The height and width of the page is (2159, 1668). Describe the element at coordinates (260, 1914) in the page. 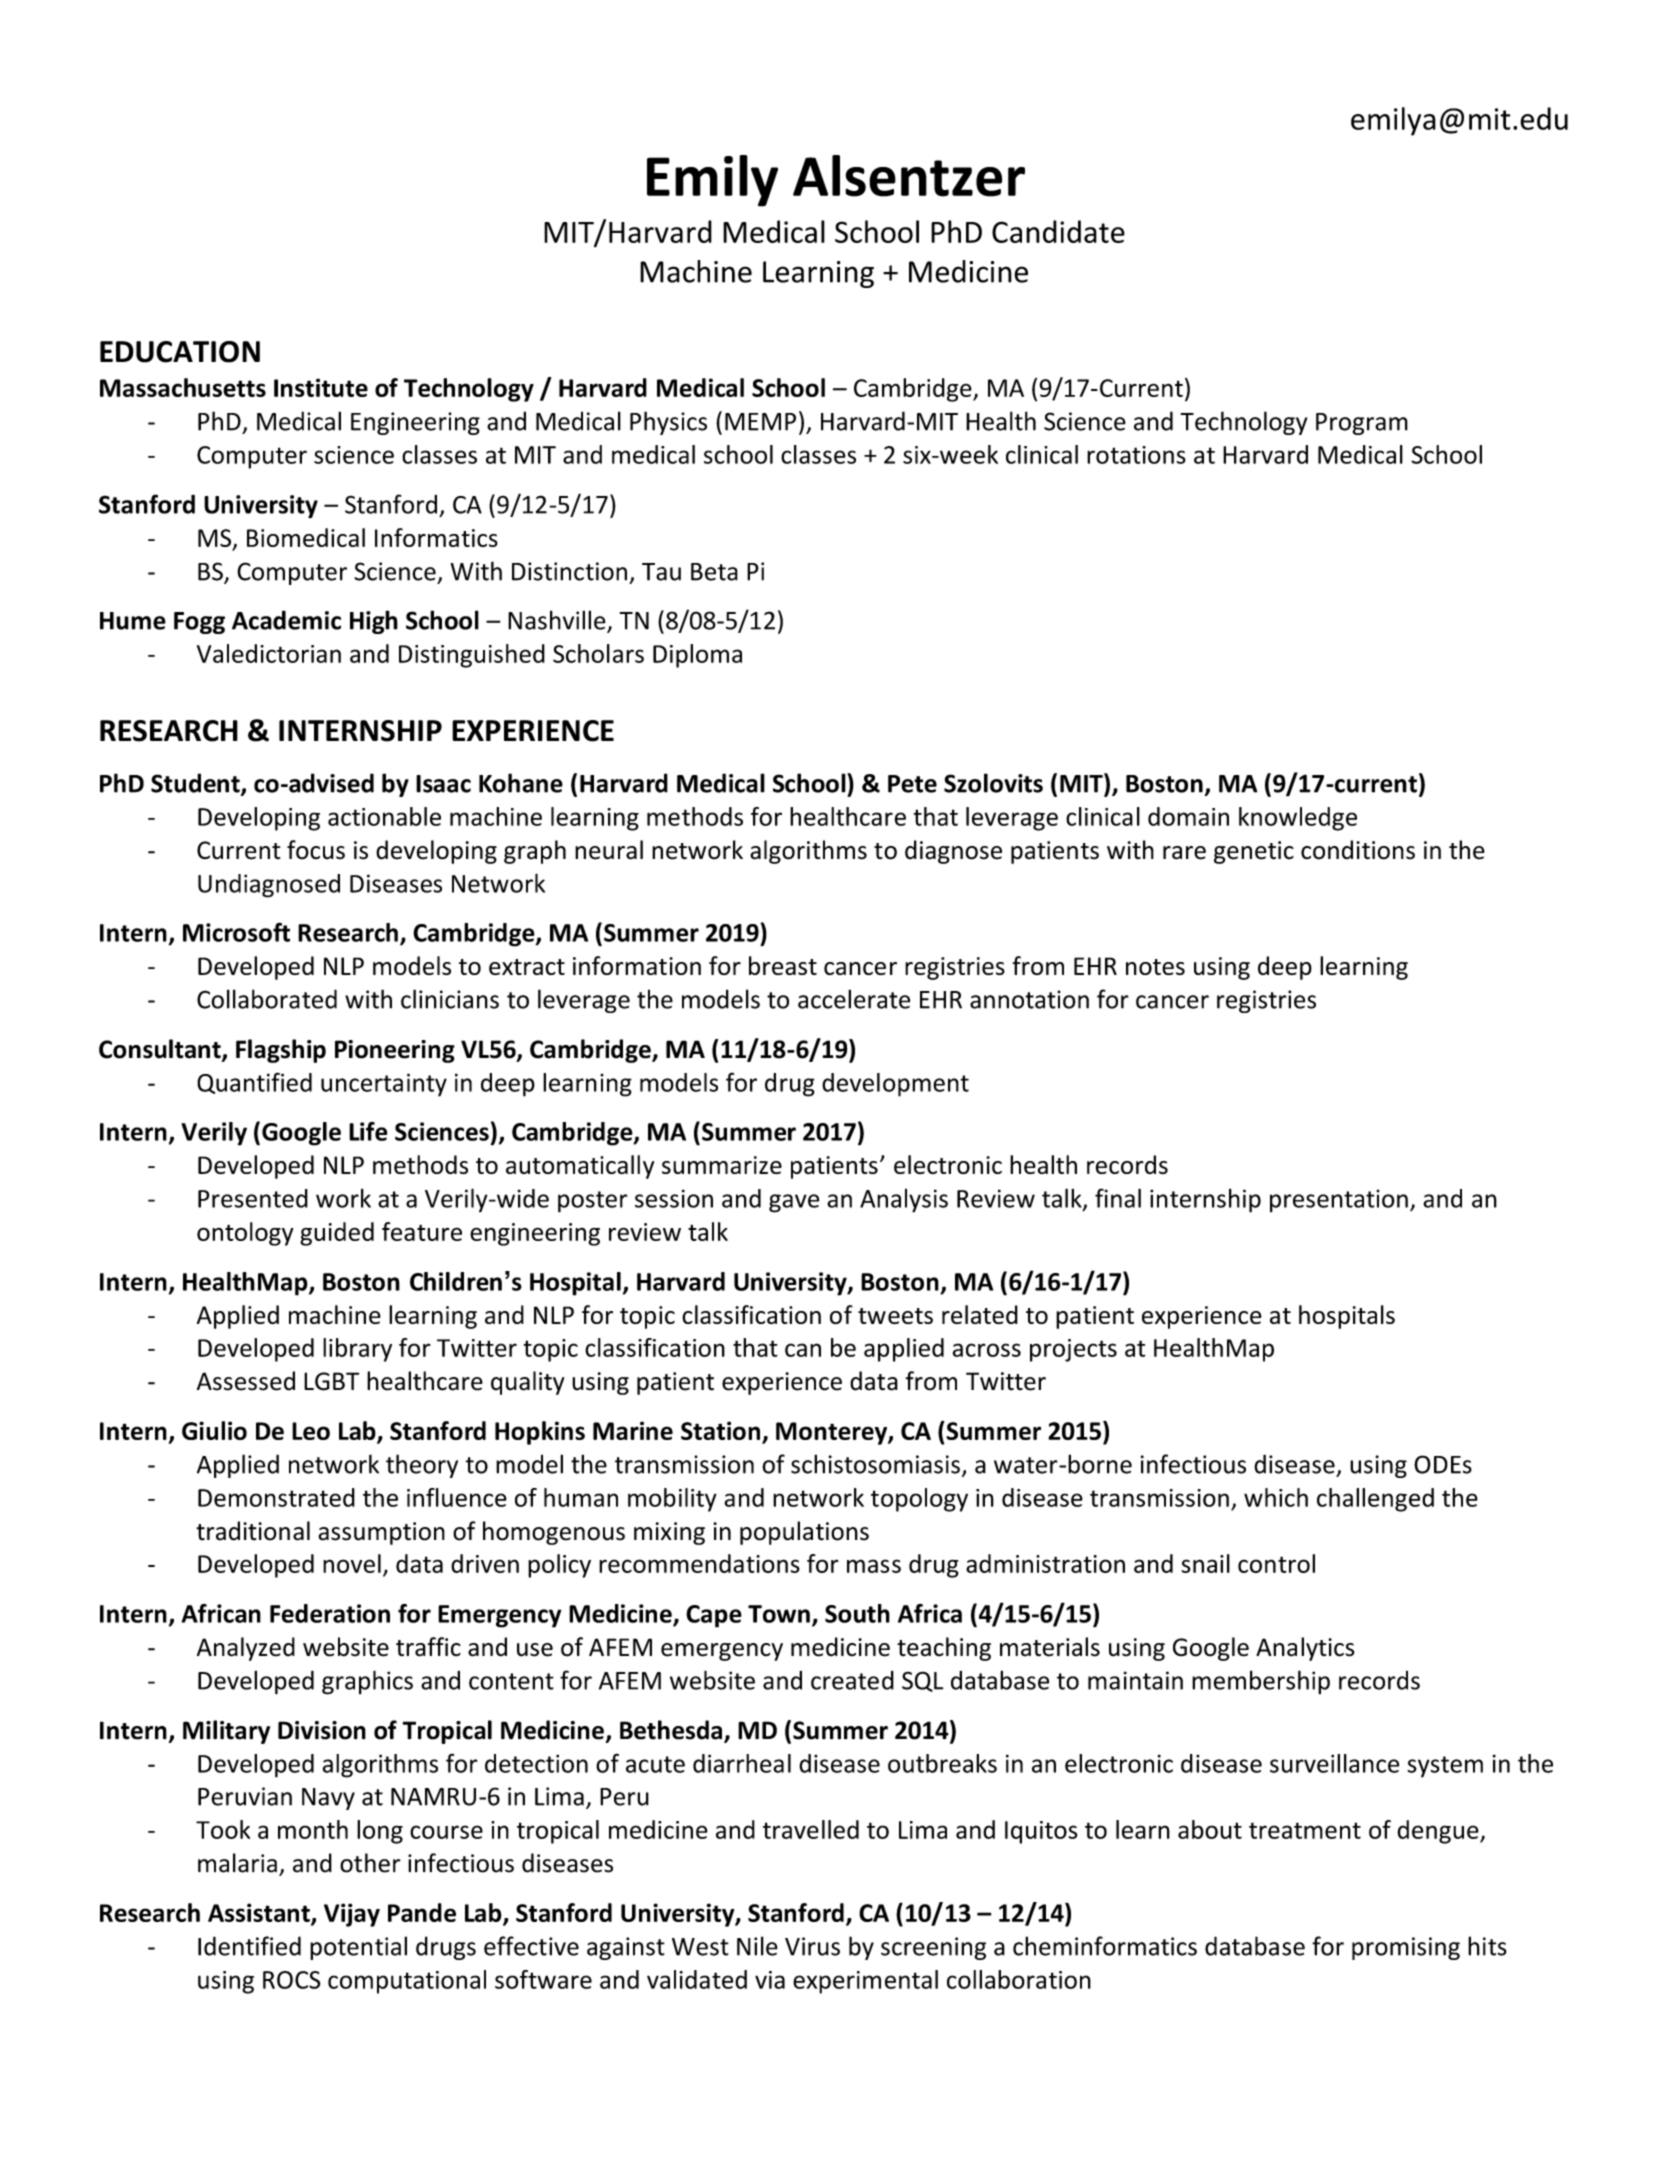

I see `Assistant` at that location.
